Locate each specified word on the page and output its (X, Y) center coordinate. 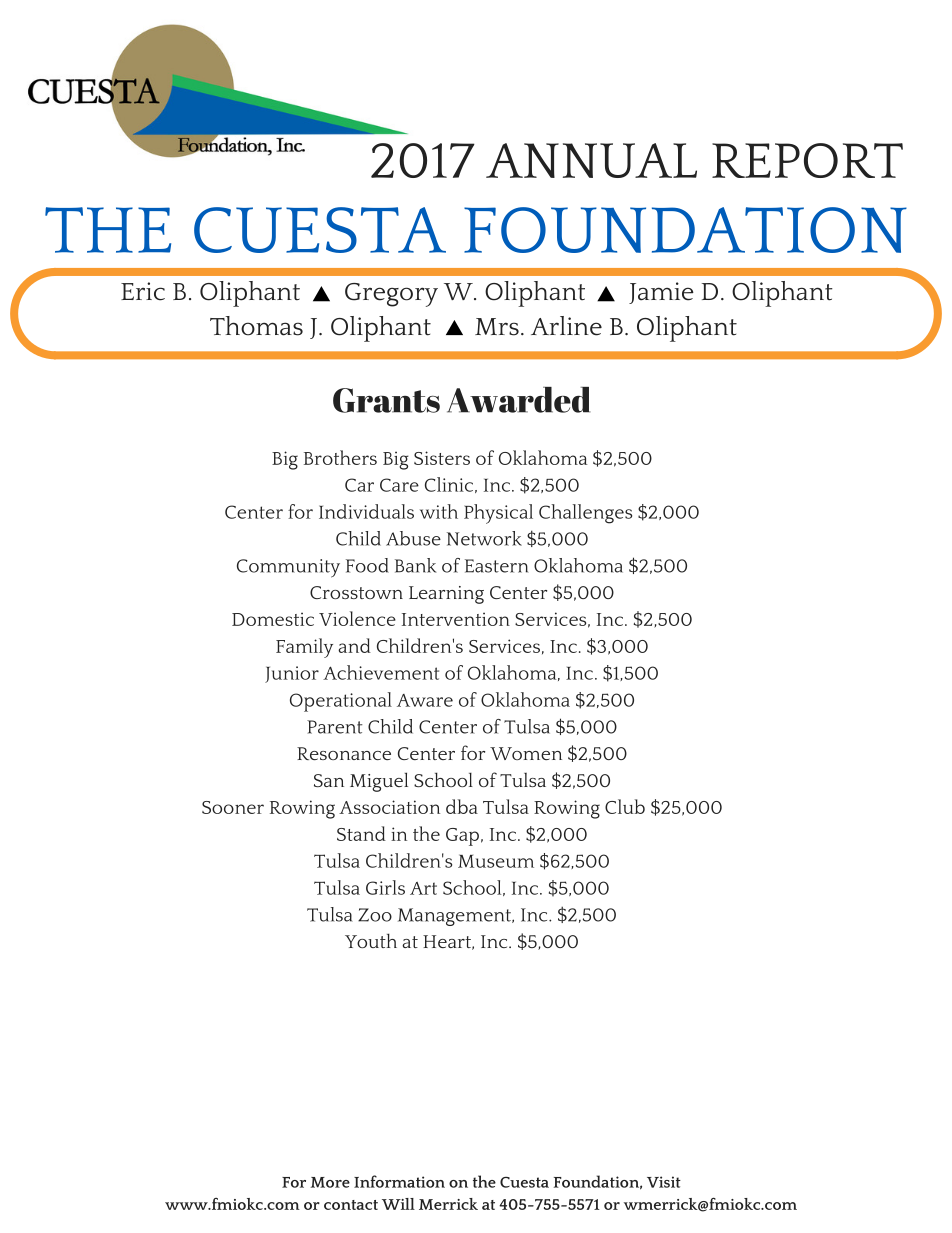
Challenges (585, 514)
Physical (498, 514)
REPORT (807, 160)
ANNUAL (591, 160)
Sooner (233, 807)
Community (288, 568)
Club (625, 806)
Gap (462, 837)
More (330, 1182)
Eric (143, 291)
